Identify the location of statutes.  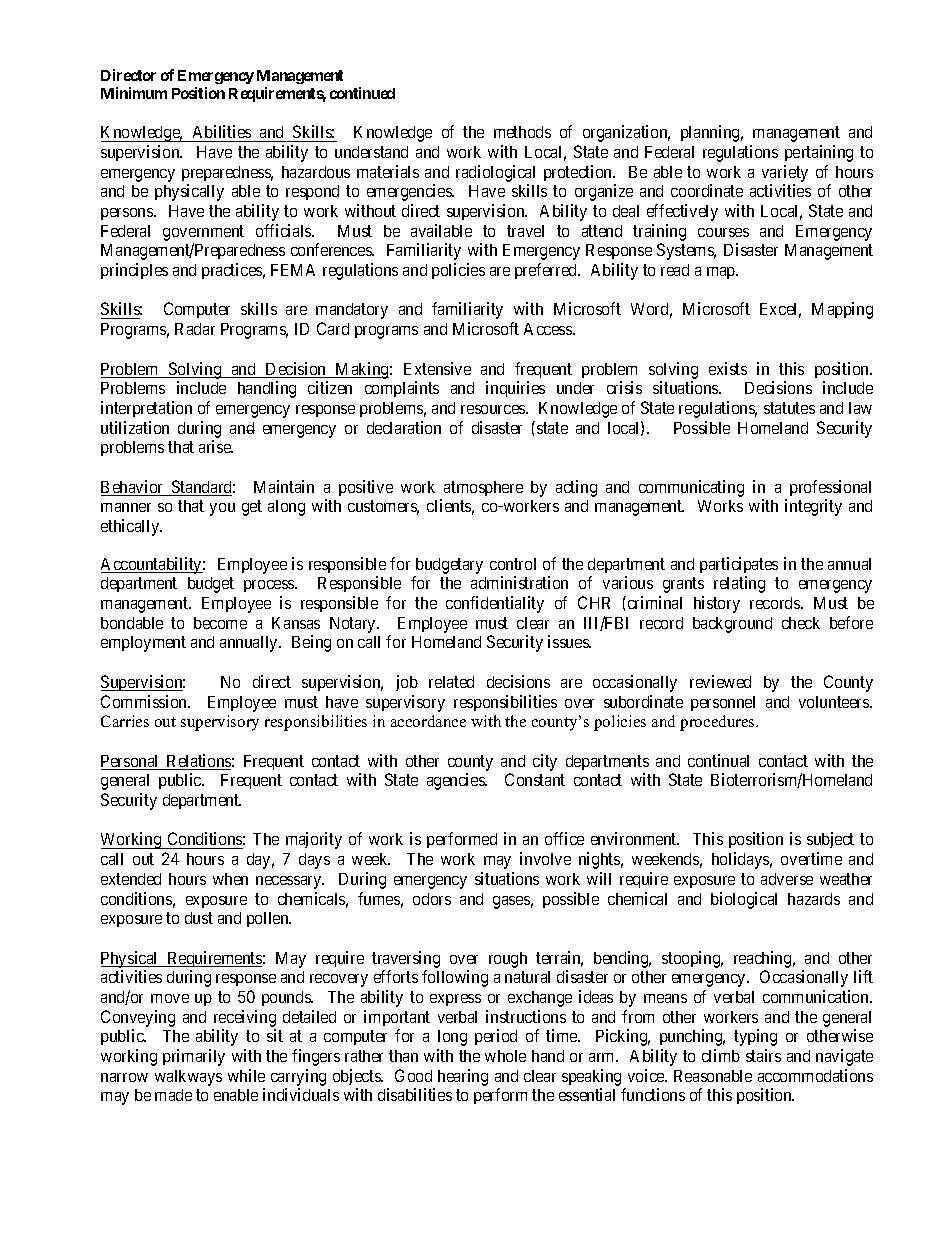
(789, 408).
